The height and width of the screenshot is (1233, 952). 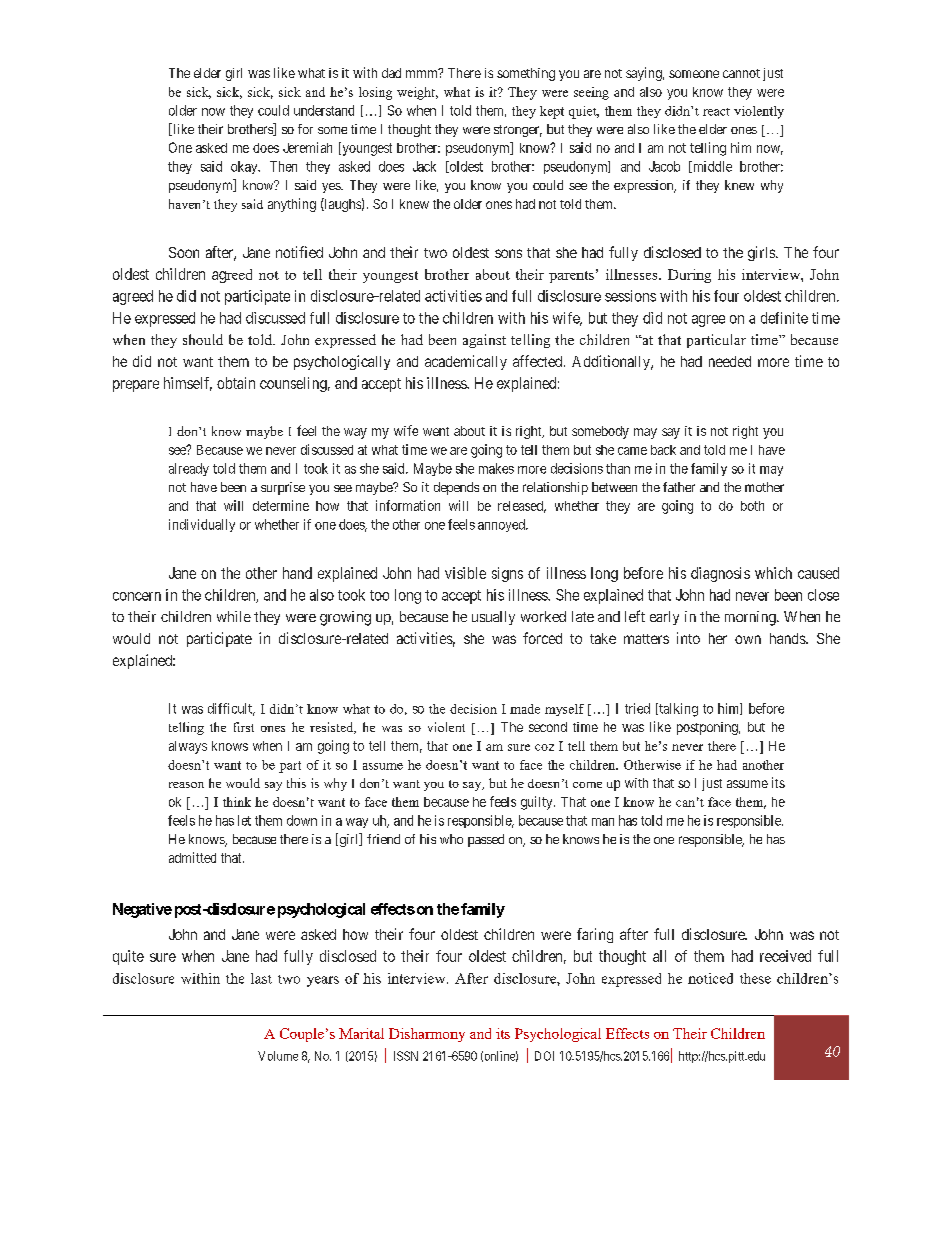 I want to click on made, so click(x=525, y=709).
